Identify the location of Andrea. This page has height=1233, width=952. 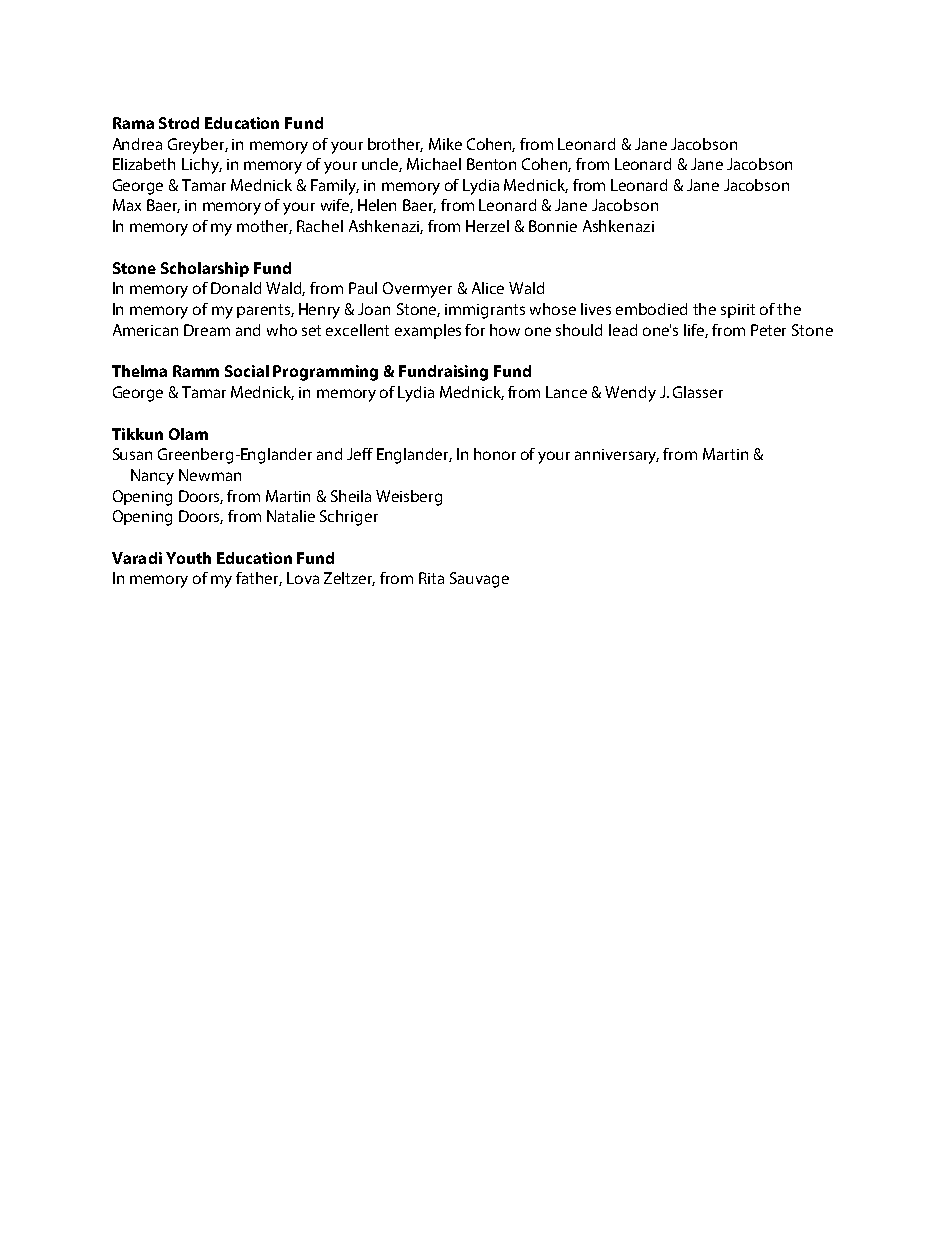
(137, 144).
